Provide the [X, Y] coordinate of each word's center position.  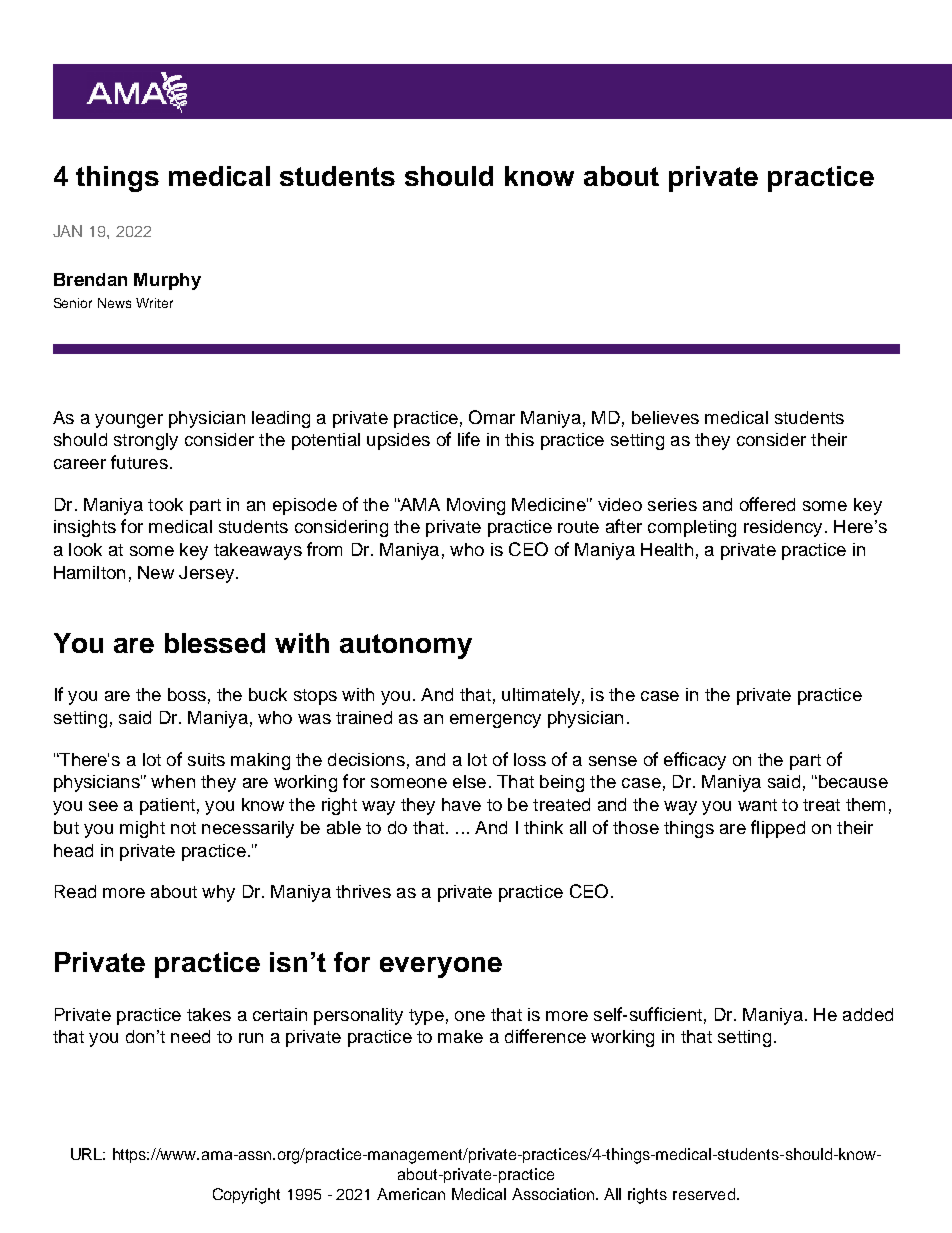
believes [665, 417]
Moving [476, 506]
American [411, 1194]
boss [187, 694]
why [218, 893]
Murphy [167, 281]
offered [767, 504]
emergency [495, 721]
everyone [441, 967]
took [165, 504]
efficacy [695, 761]
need [190, 1036]
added [868, 1014]
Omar [492, 417]
